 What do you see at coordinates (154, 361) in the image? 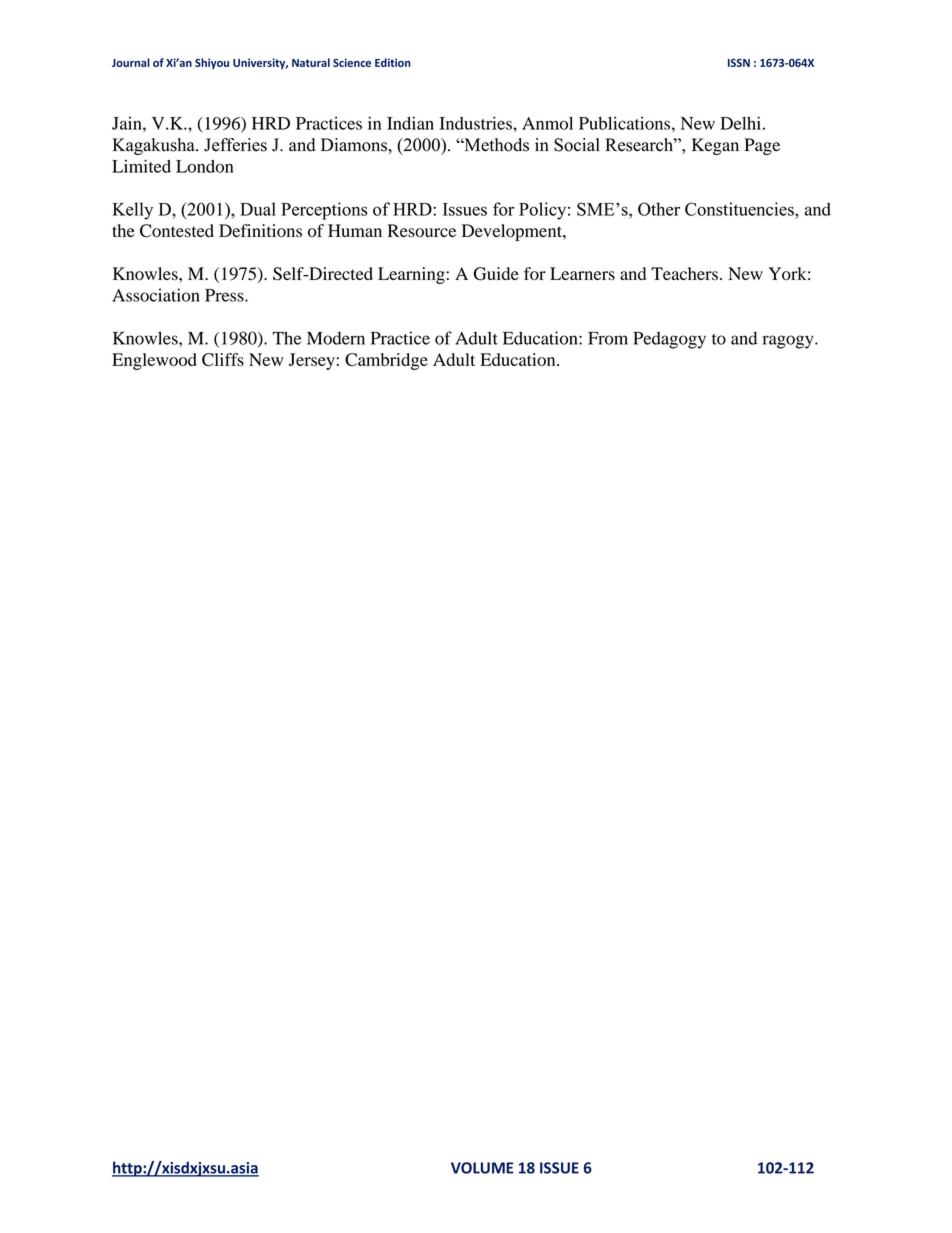
I see `Englewood` at bounding box center [154, 361].
